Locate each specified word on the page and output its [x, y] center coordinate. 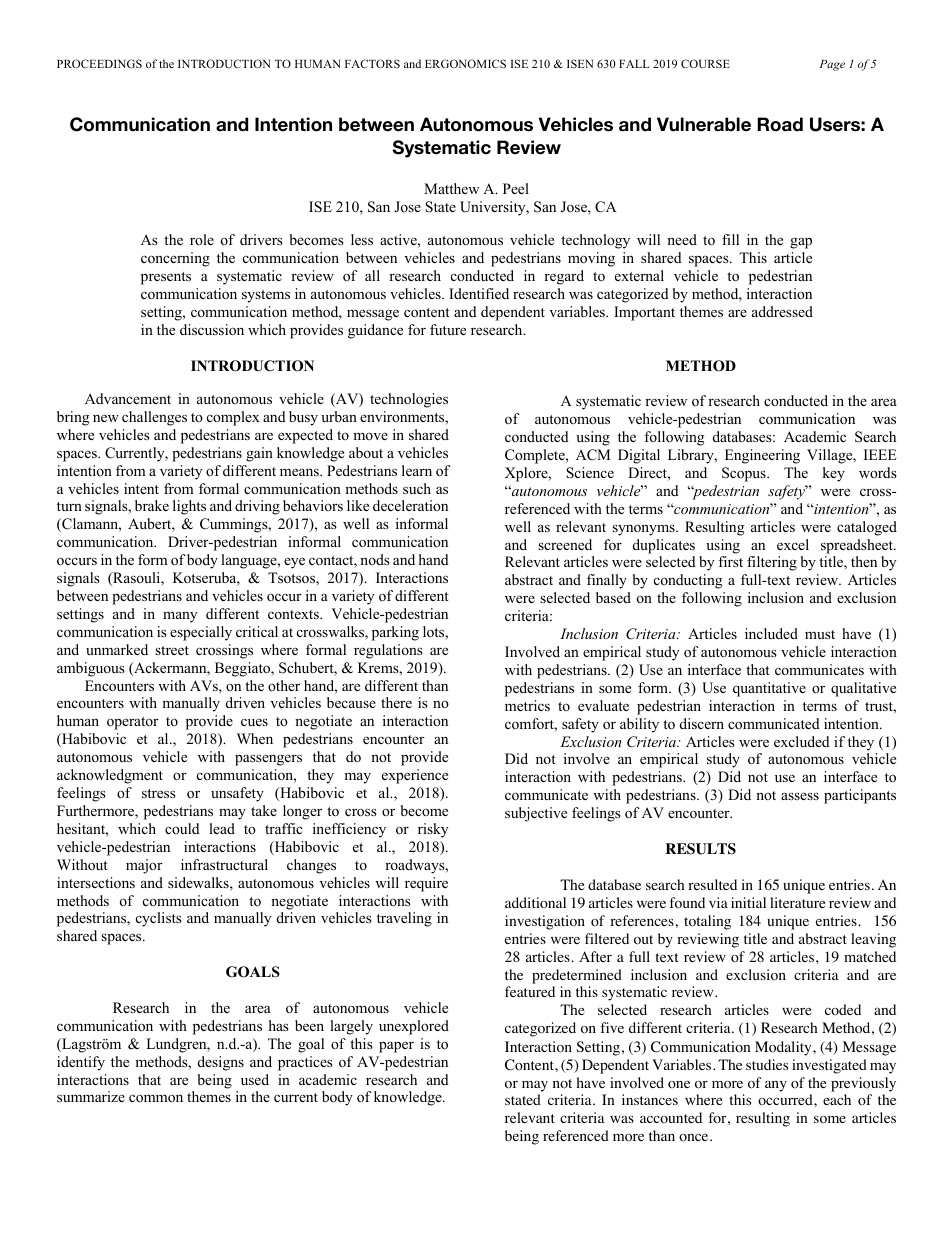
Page [832, 65]
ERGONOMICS [465, 63]
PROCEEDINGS [99, 63]
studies [767, 1064]
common [156, 1098]
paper [396, 1047]
